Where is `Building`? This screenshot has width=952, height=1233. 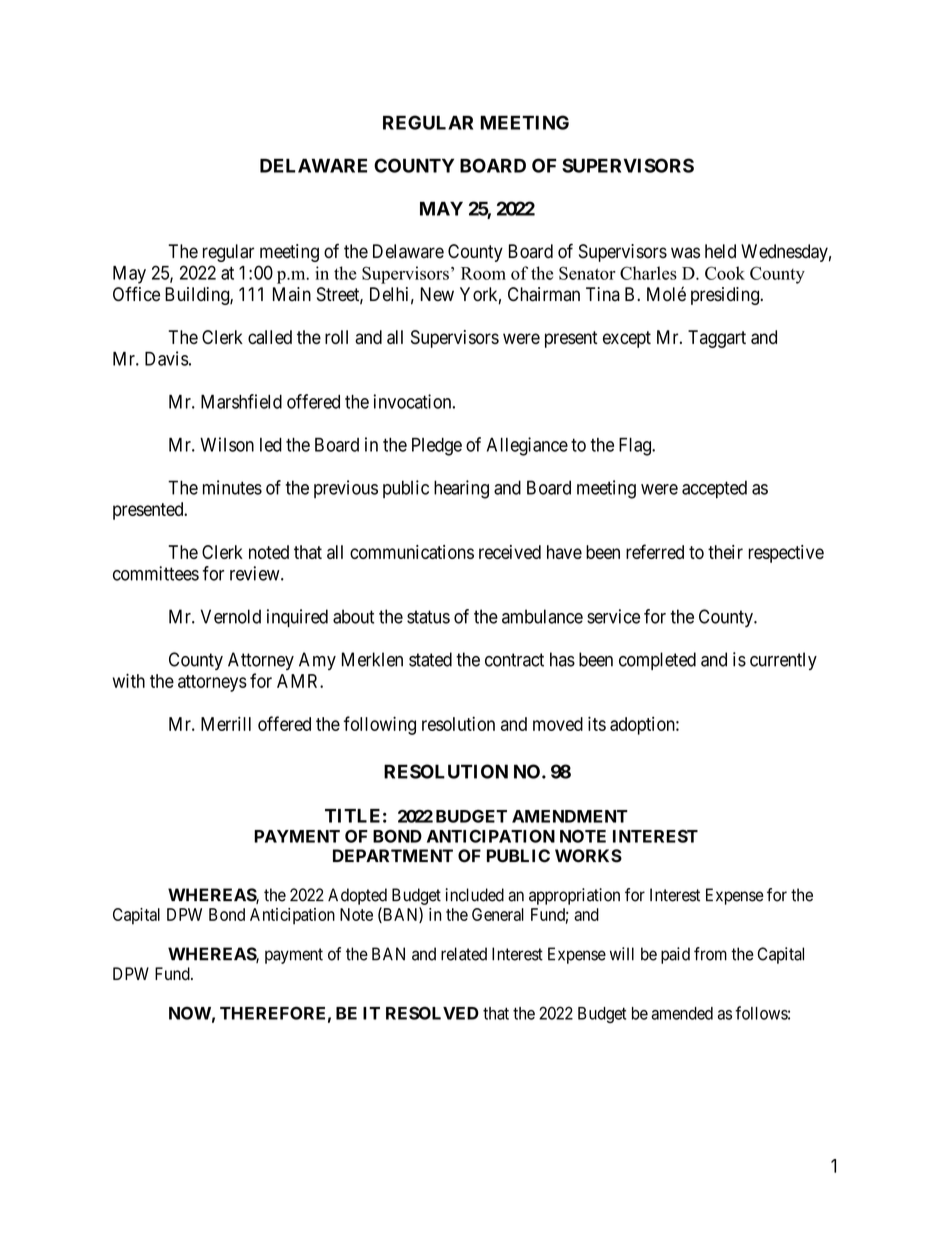 Building is located at coordinates (198, 296).
